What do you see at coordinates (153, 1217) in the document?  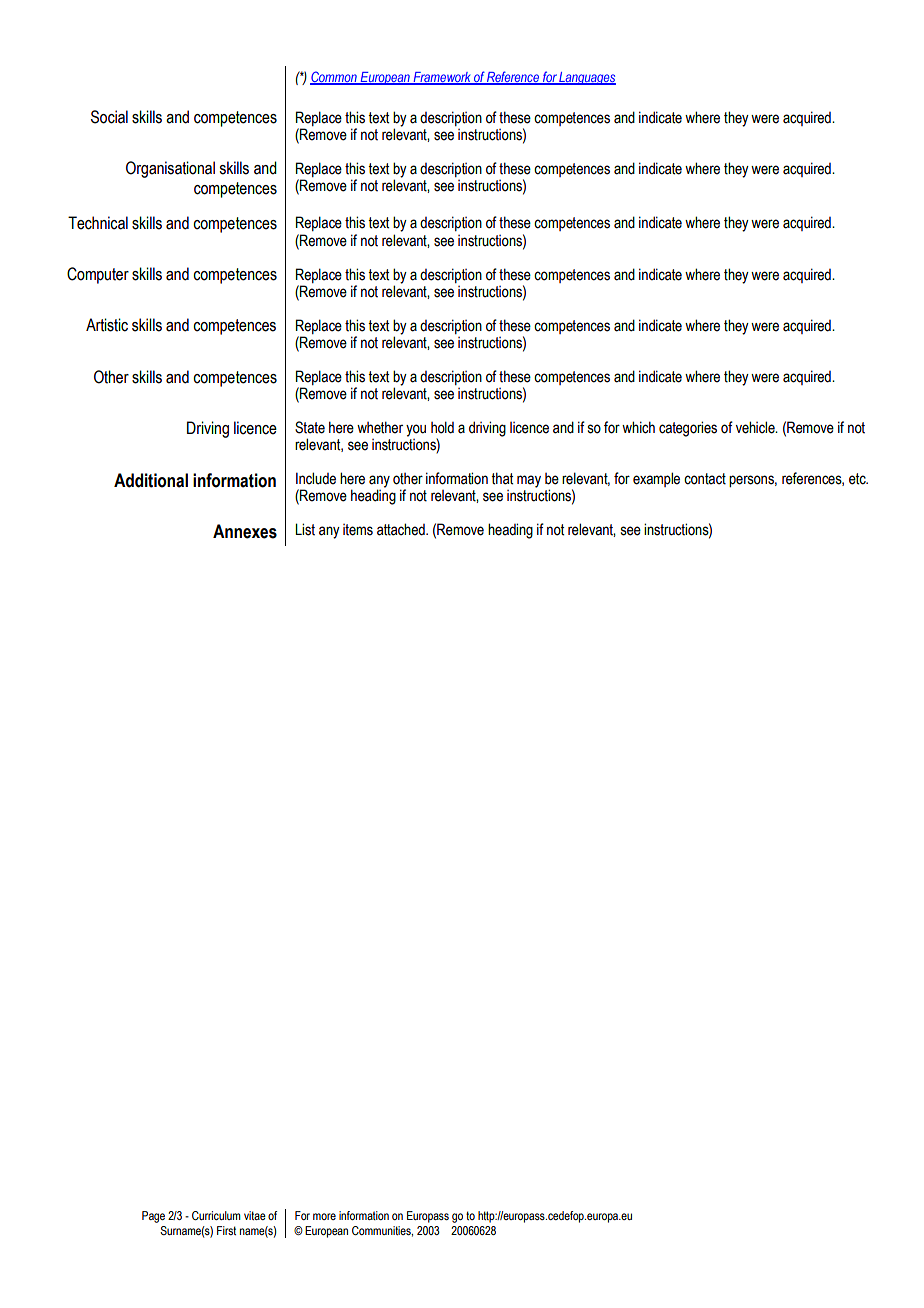 I see `Page` at bounding box center [153, 1217].
